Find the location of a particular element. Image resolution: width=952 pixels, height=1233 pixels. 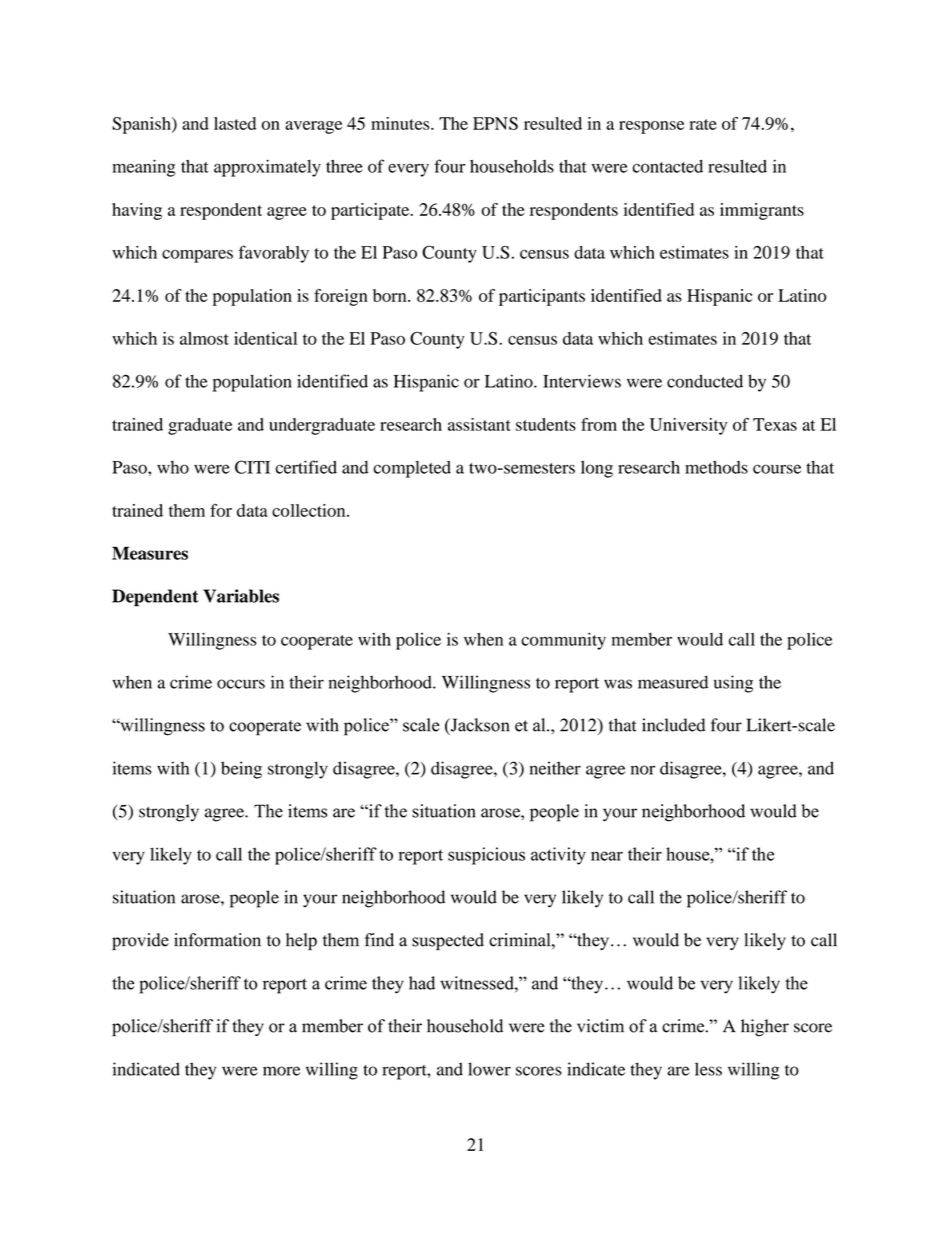

contacted is located at coordinates (667, 166).
